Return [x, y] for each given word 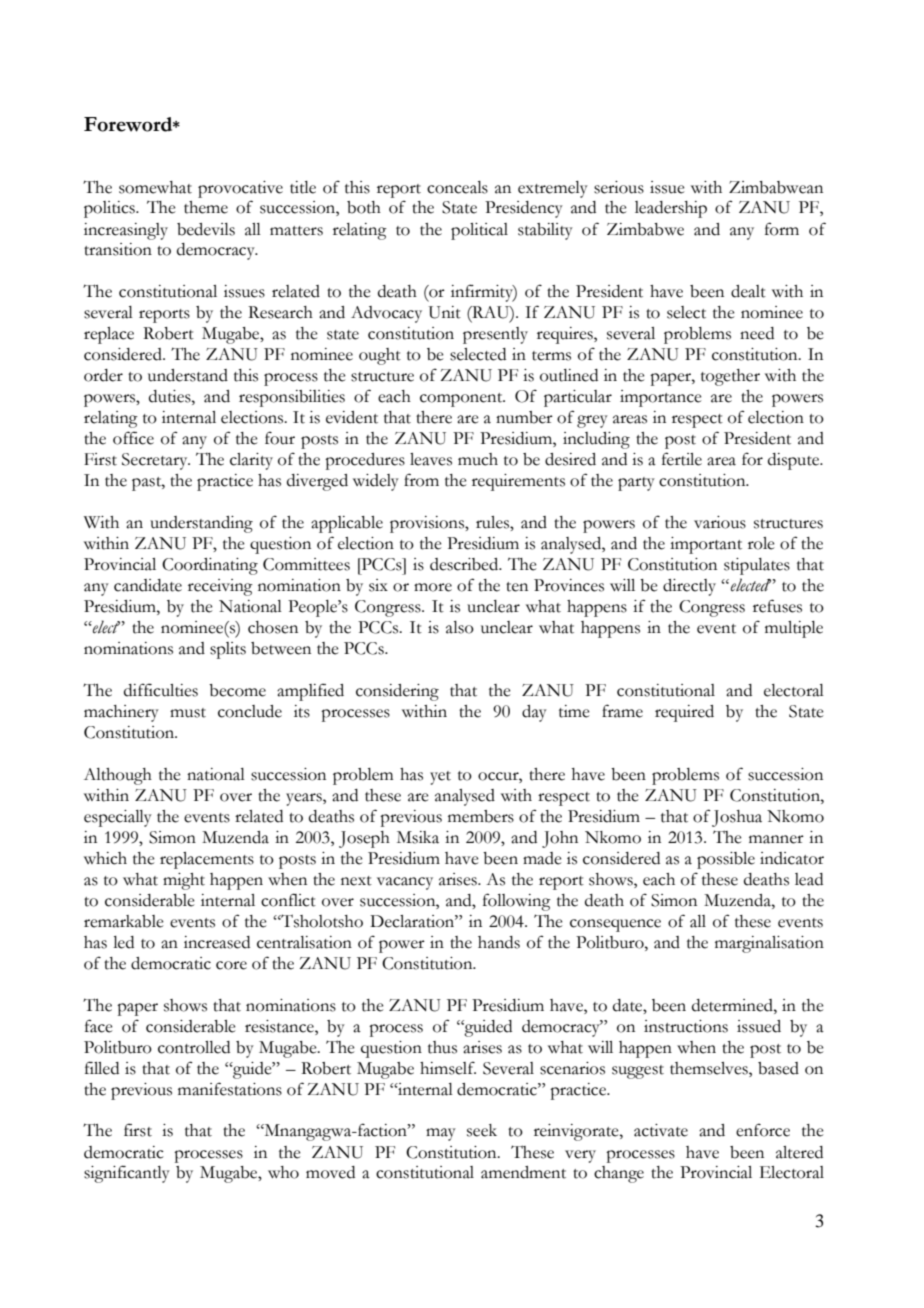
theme [206, 207]
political [479, 231]
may [441, 1134]
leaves [431, 459]
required [684, 713]
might [184, 881]
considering [397, 692]
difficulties [161, 690]
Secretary [156, 461]
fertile [682, 459]
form [782, 229]
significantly [127, 1174]
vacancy [405, 883]
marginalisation [769, 944]
